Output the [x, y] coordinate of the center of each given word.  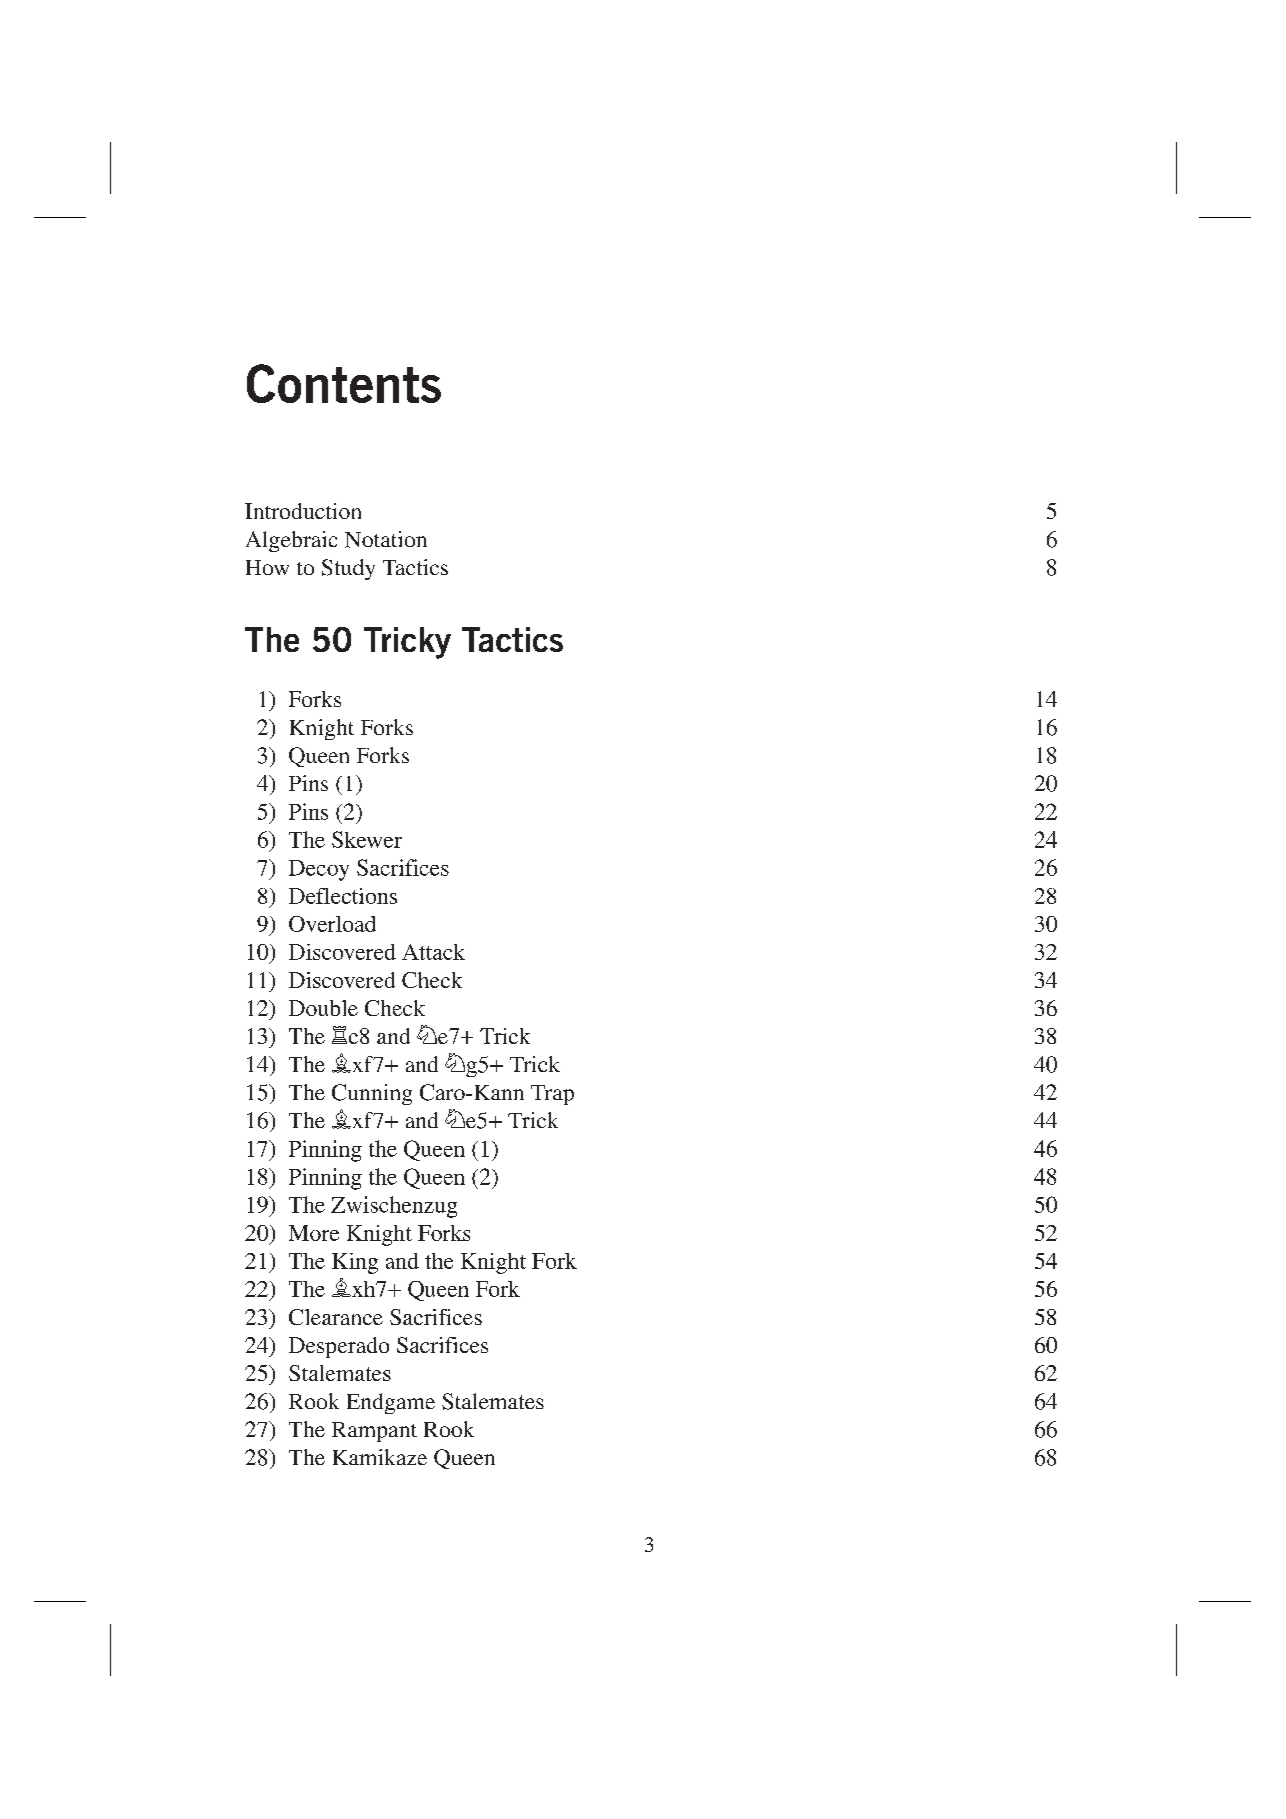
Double [323, 1008]
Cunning [372, 1094]
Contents [344, 383]
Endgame [391, 1403]
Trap [552, 1095]
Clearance [336, 1317]
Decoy [319, 870]
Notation [386, 539]
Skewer [367, 839]
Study [348, 569]
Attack [433, 952]
